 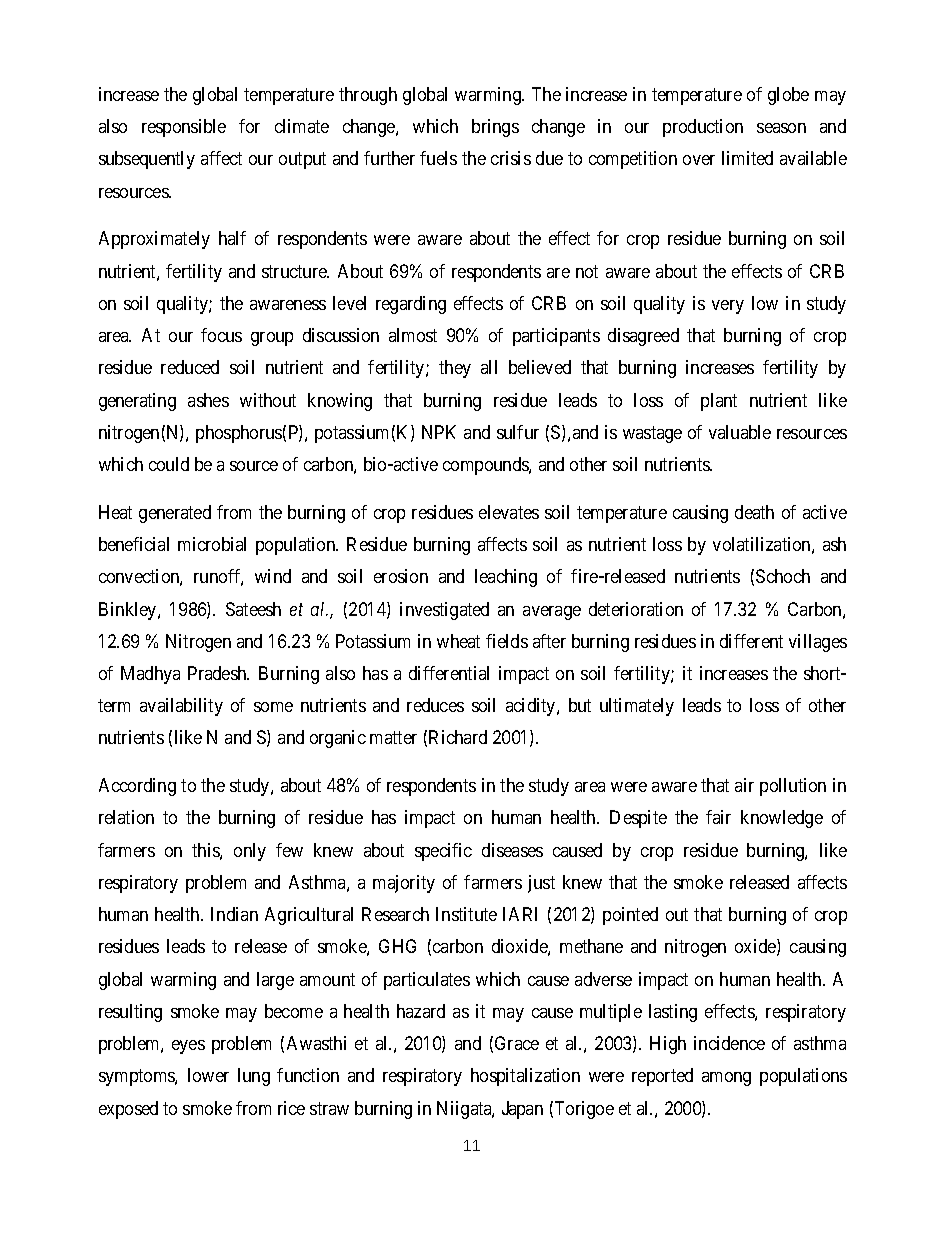 I want to click on reduced, so click(x=190, y=367).
